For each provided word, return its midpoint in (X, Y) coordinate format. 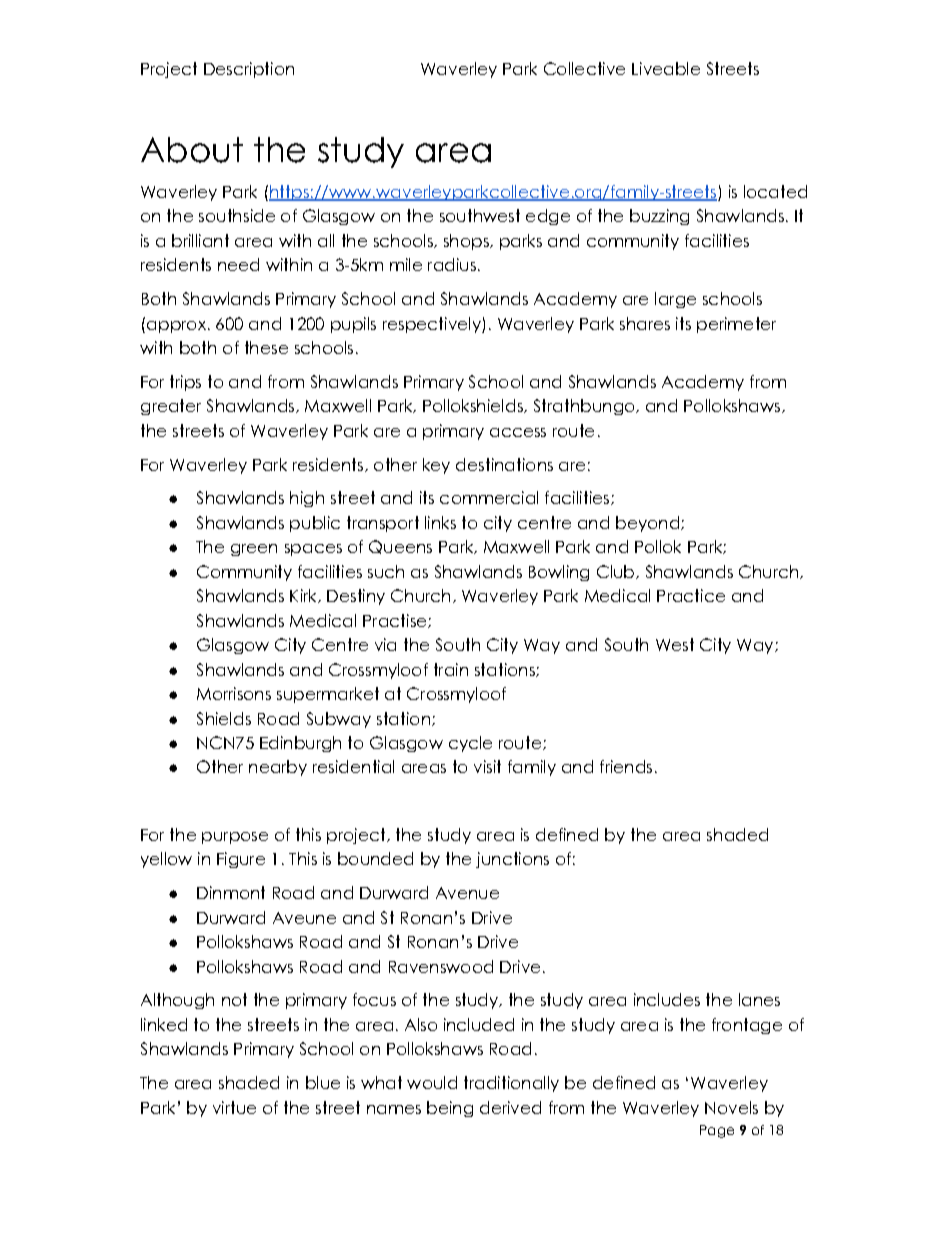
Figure (241, 860)
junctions (512, 860)
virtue (234, 1107)
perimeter (736, 325)
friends (626, 766)
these (266, 347)
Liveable (666, 68)
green (254, 550)
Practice (691, 595)
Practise (396, 621)
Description (249, 70)
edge (548, 217)
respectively (433, 325)
